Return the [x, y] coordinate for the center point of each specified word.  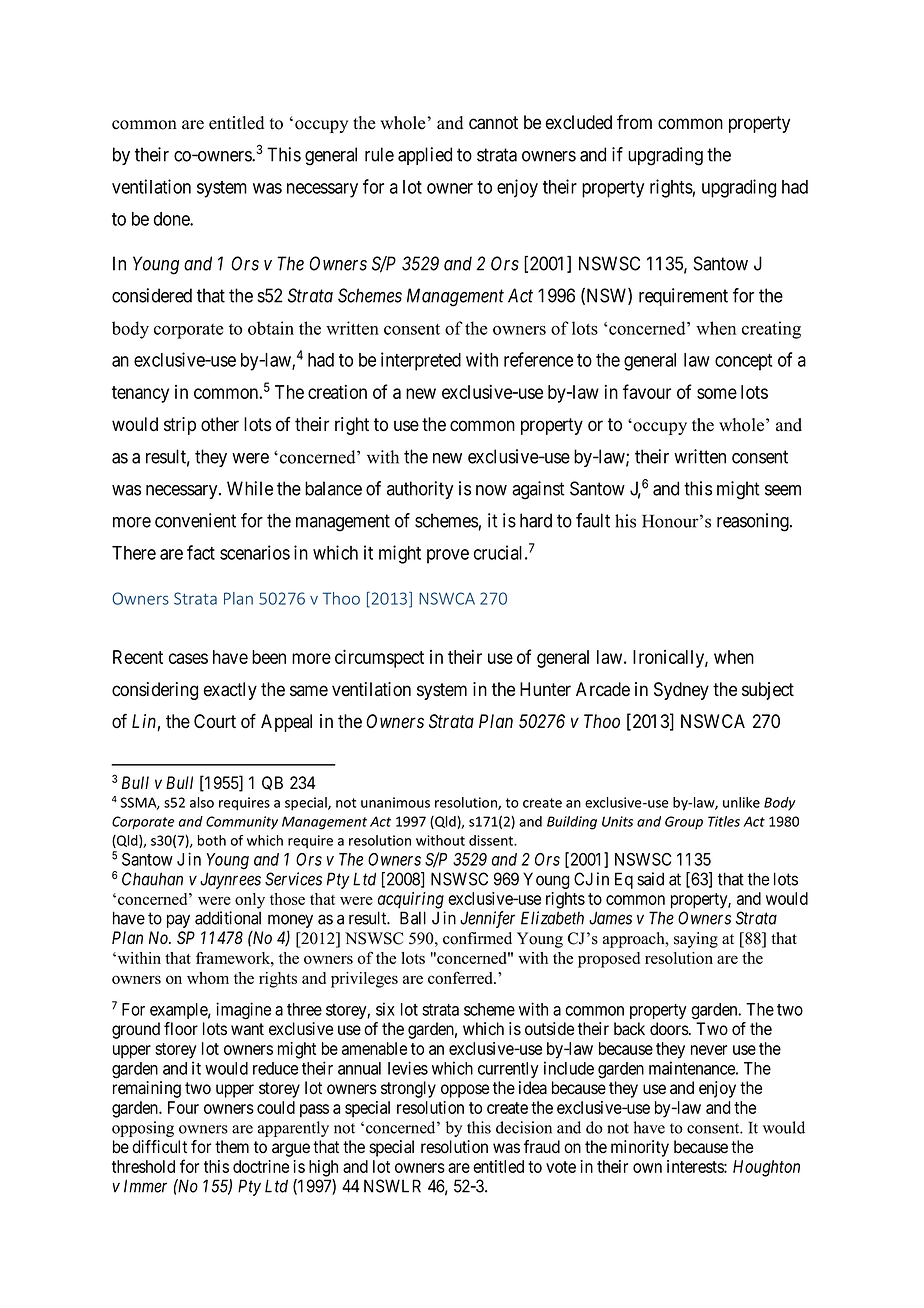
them [232, 1147]
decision [524, 1127]
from [634, 122]
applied [425, 156]
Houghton [766, 1168]
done [172, 219]
